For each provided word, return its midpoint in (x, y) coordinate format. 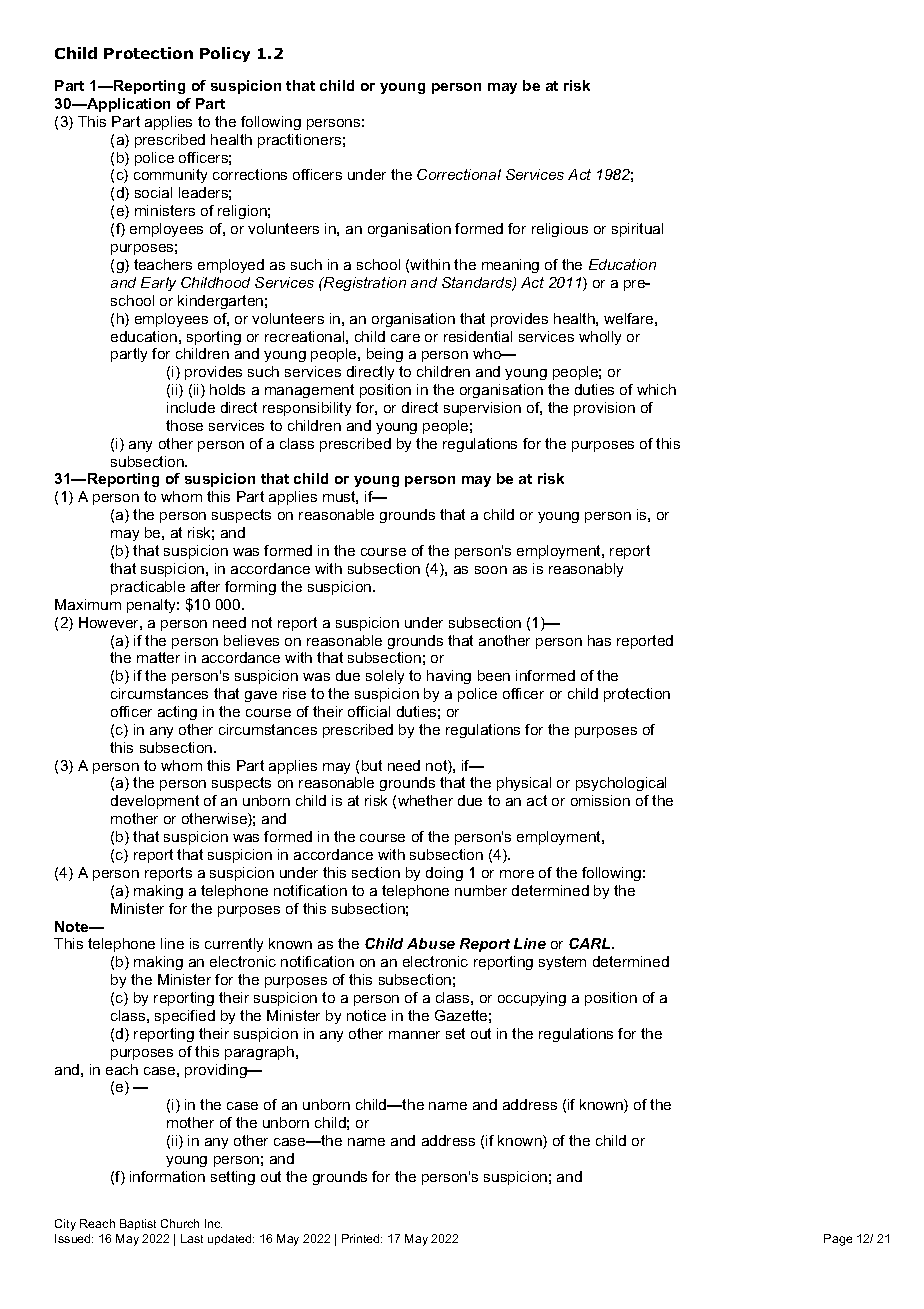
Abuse (431, 943)
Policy (225, 54)
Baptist (138, 1224)
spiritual (637, 230)
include (191, 407)
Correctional (459, 174)
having (449, 677)
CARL (591, 943)
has (599, 640)
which (656, 389)
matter (158, 657)
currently (234, 945)
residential (478, 336)
